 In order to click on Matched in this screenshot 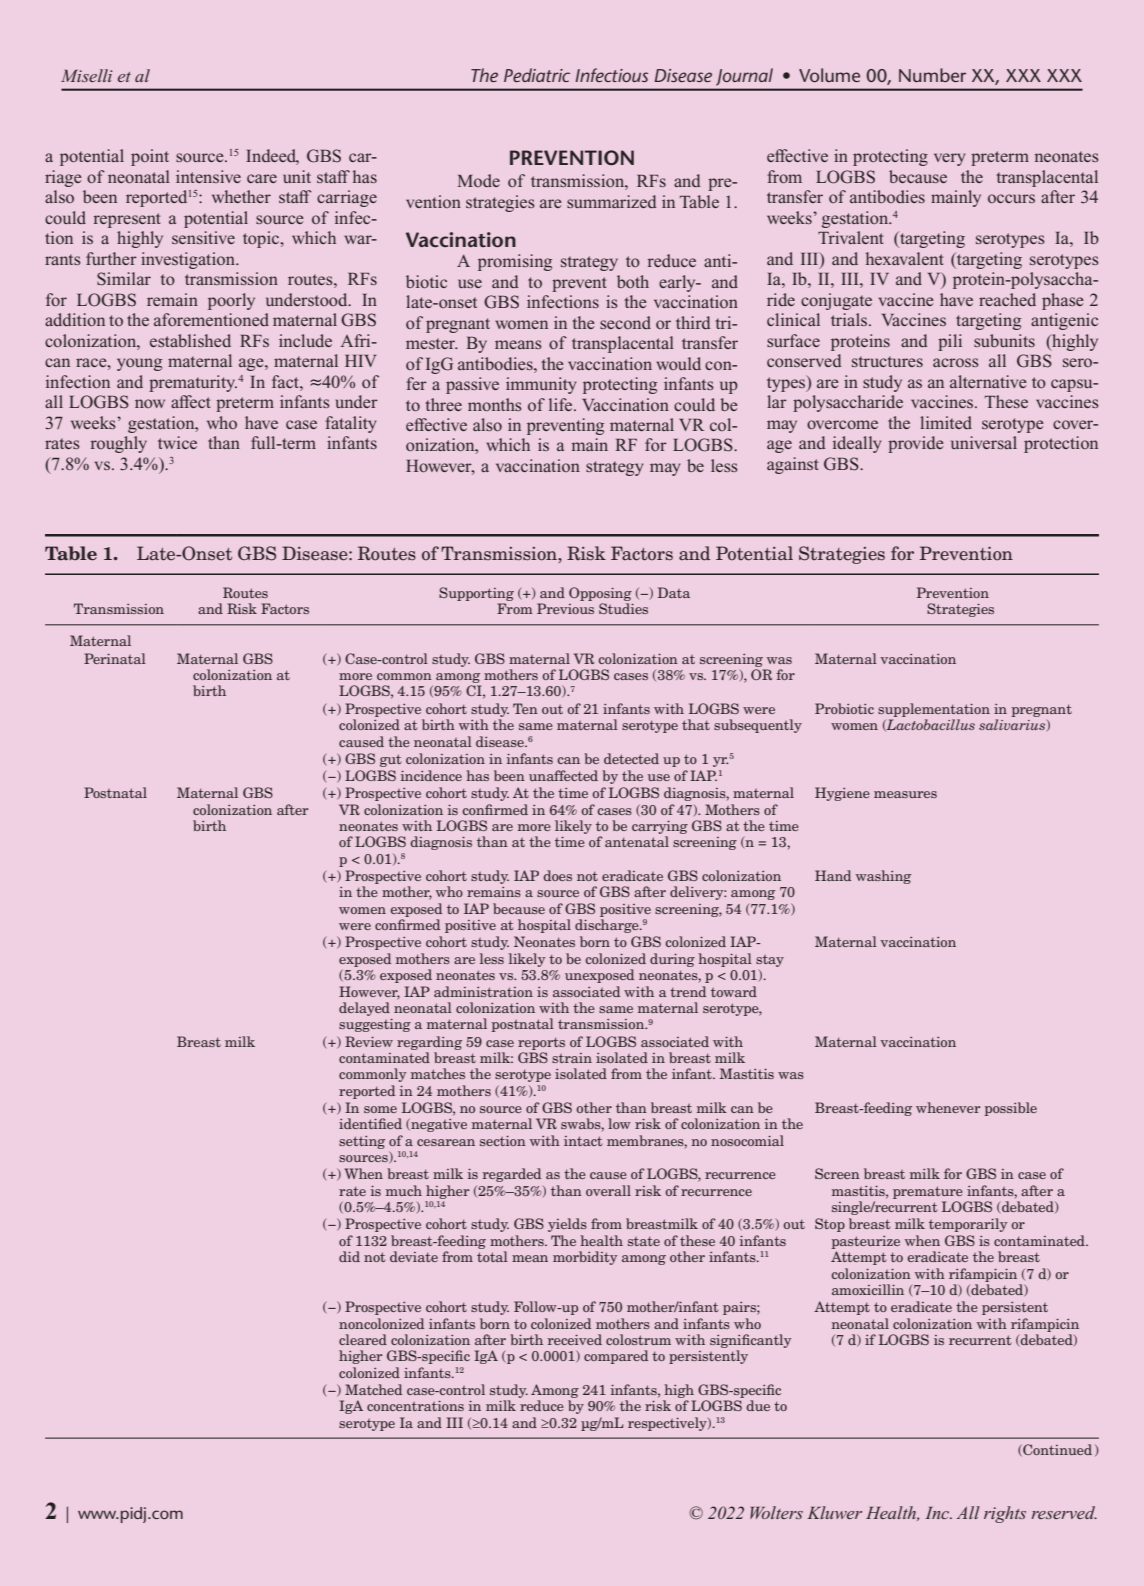, I will do `click(373, 1389)`.
